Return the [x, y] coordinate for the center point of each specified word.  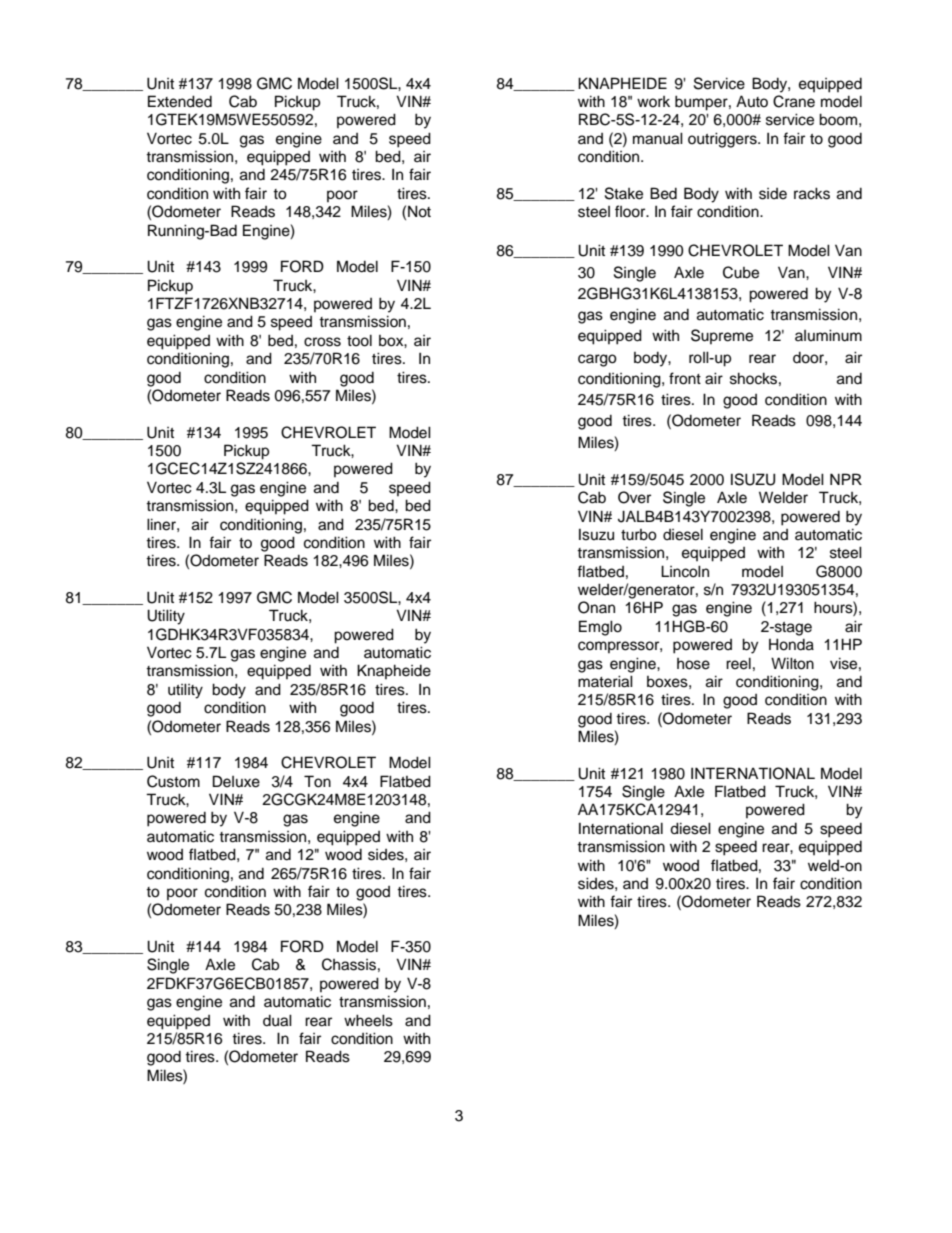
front [685, 378]
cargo [597, 360]
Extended [180, 101]
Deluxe [236, 781]
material [605, 681]
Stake [624, 193]
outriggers [723, 140]
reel [738, 663]
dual [277, 1020]
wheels [368, 1020]
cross [322, 342]
